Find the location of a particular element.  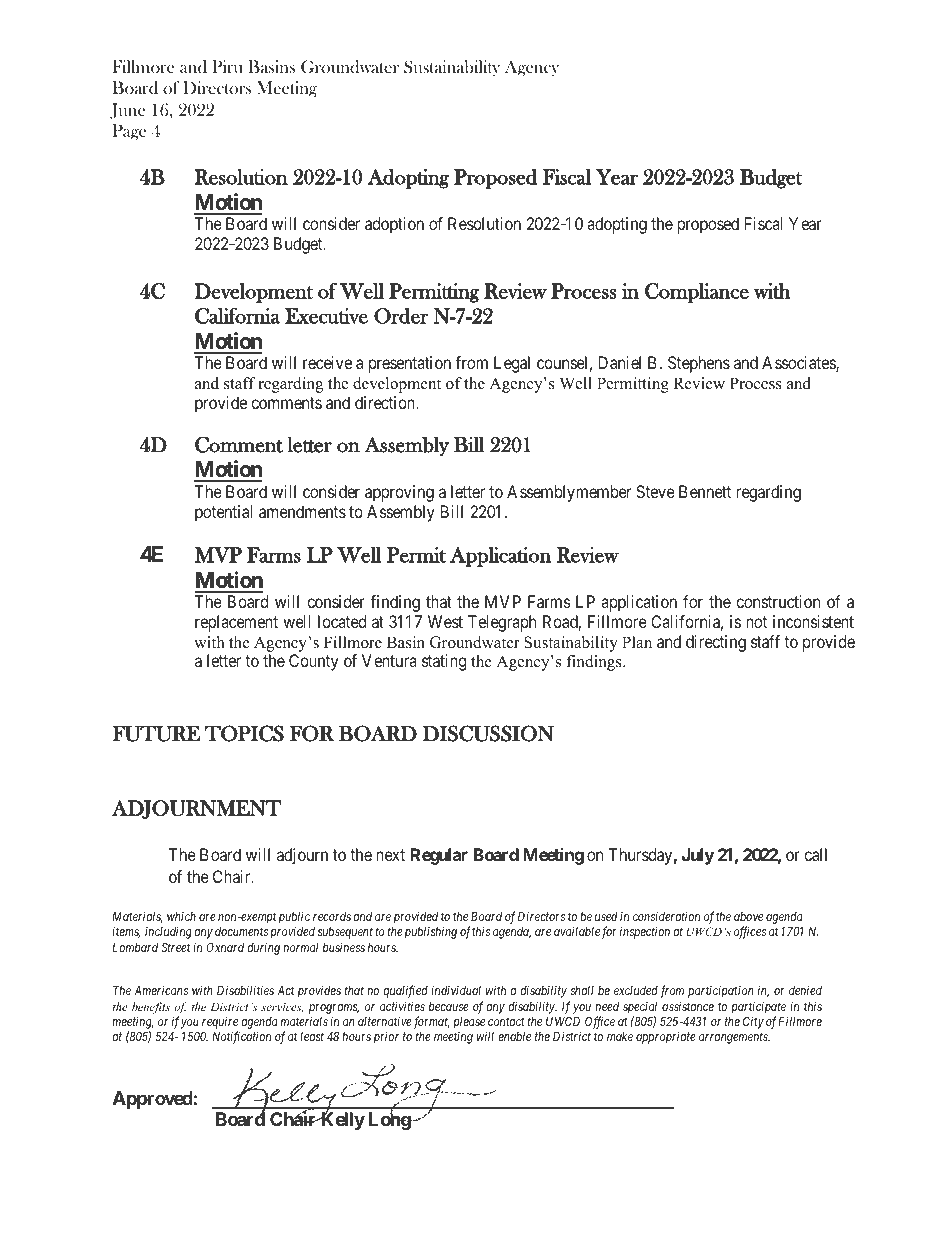

Bennett is located at coordinates (705, 491).
